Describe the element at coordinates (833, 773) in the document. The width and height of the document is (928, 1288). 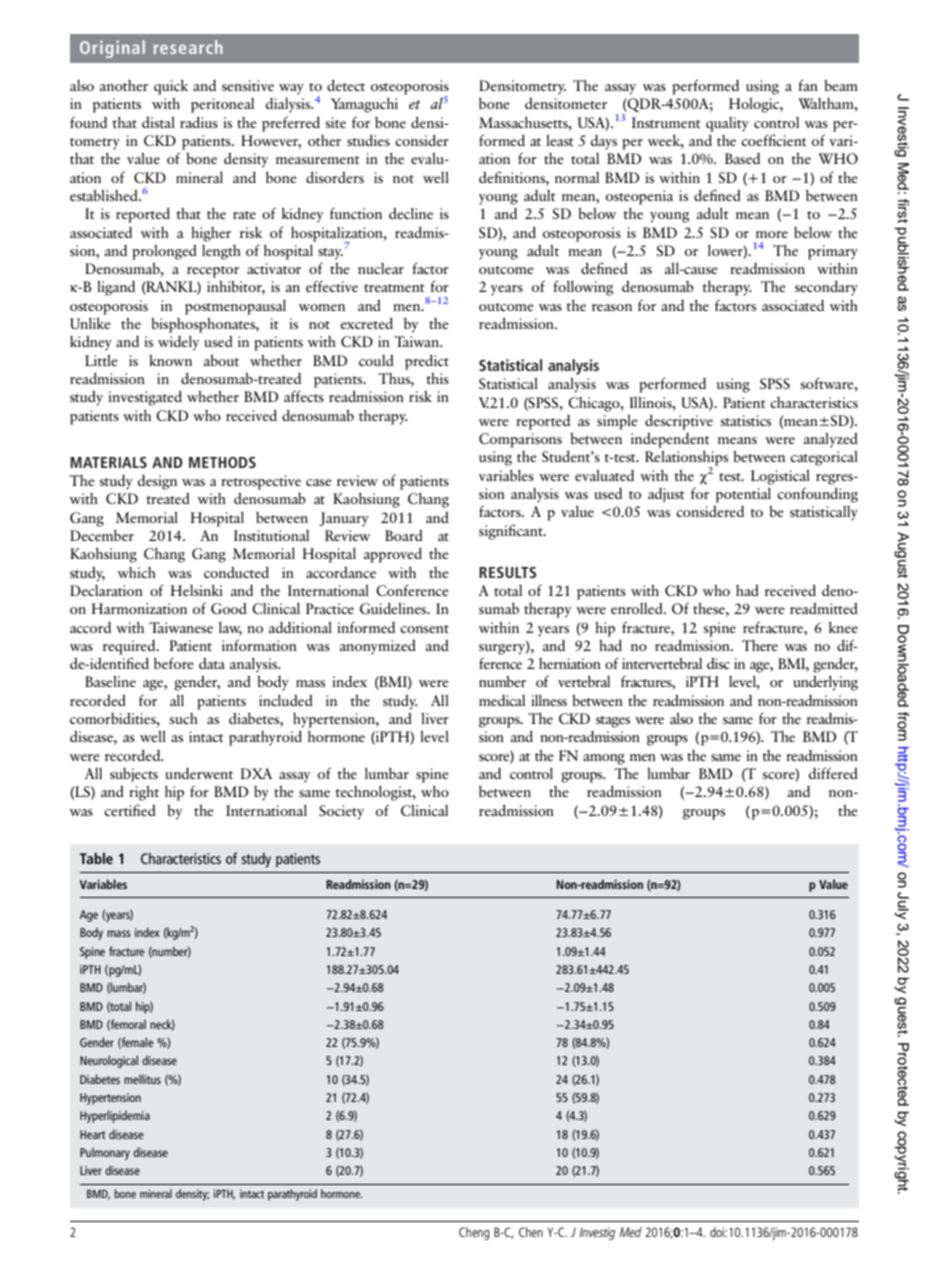
I see `differed` at that location.
